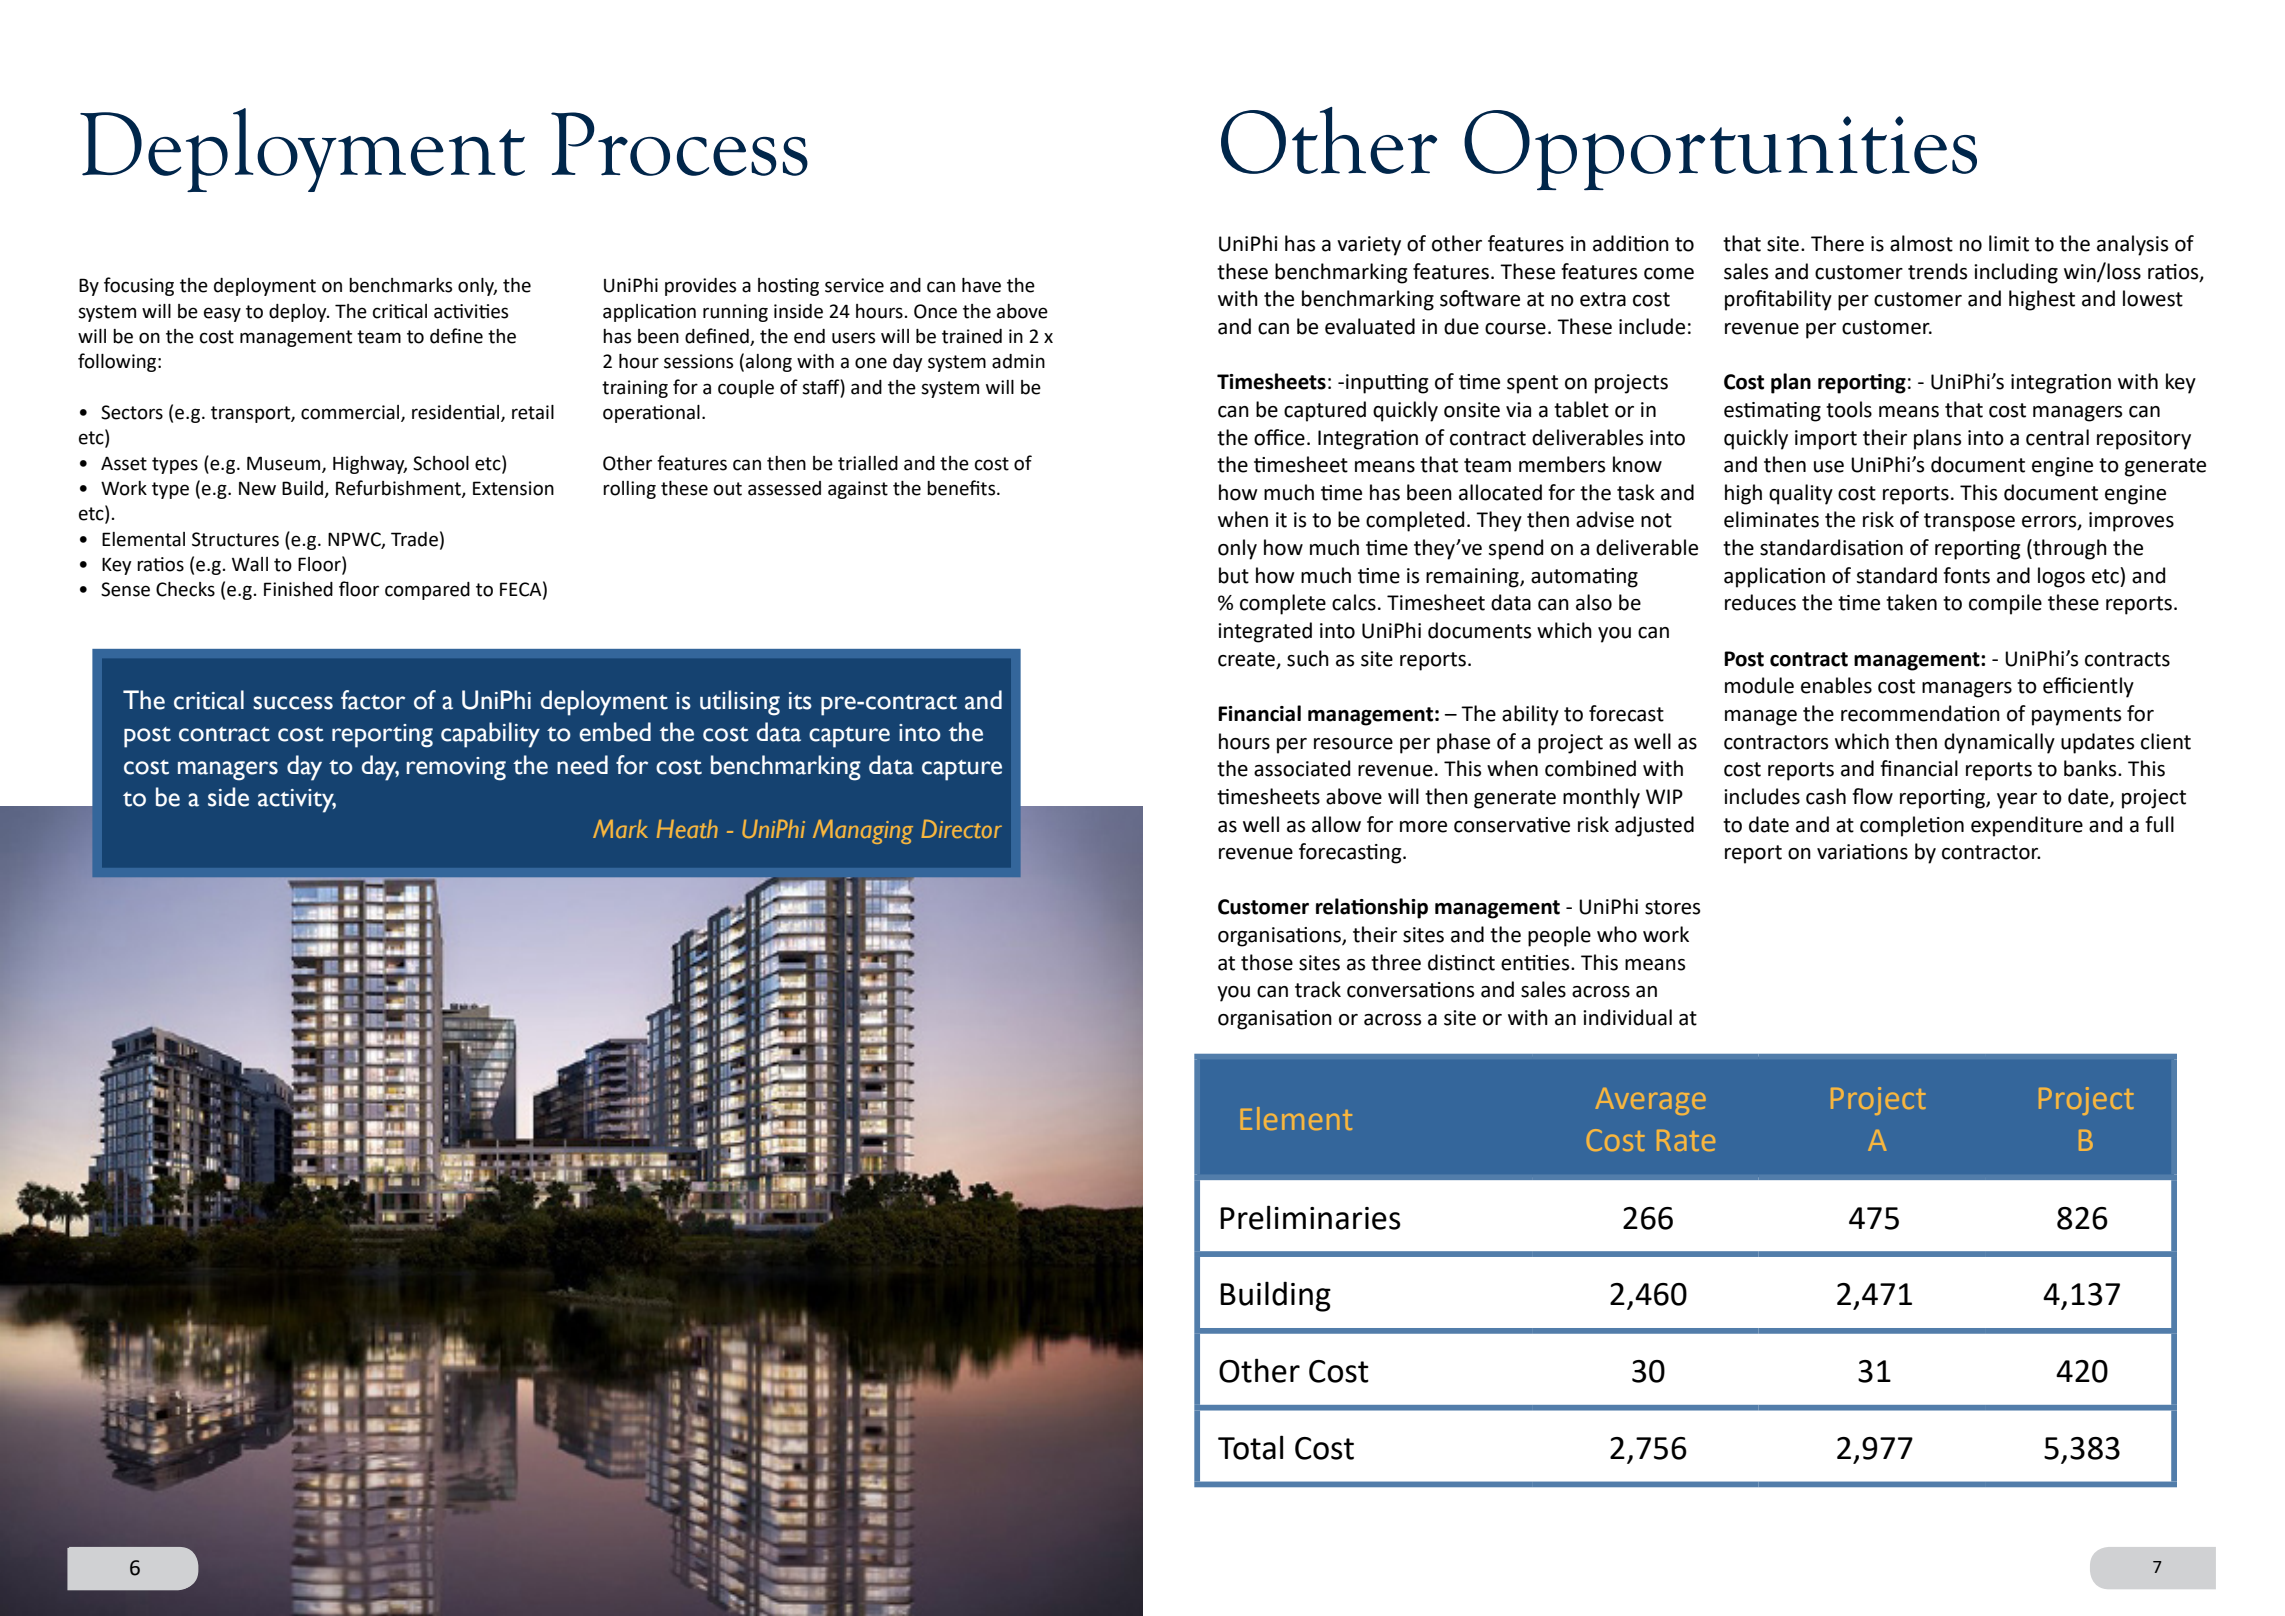 The width and height of the page is (2285, 1616). What do you see at coordinates (373, 700) in the page?
I see `factor` at bounding box center [373, 700].
